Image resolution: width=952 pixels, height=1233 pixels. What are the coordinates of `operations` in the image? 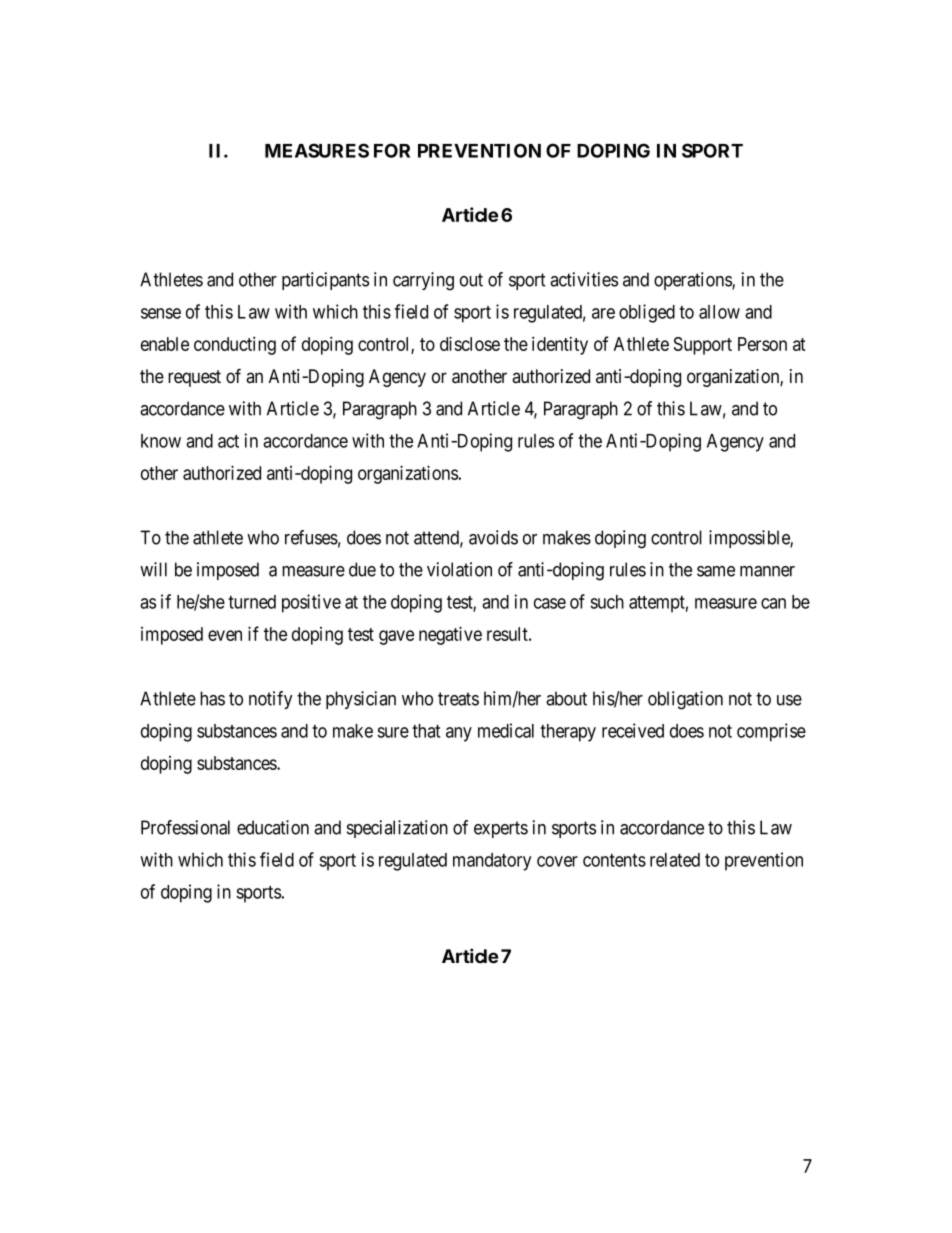 It's located at (693, 281).
